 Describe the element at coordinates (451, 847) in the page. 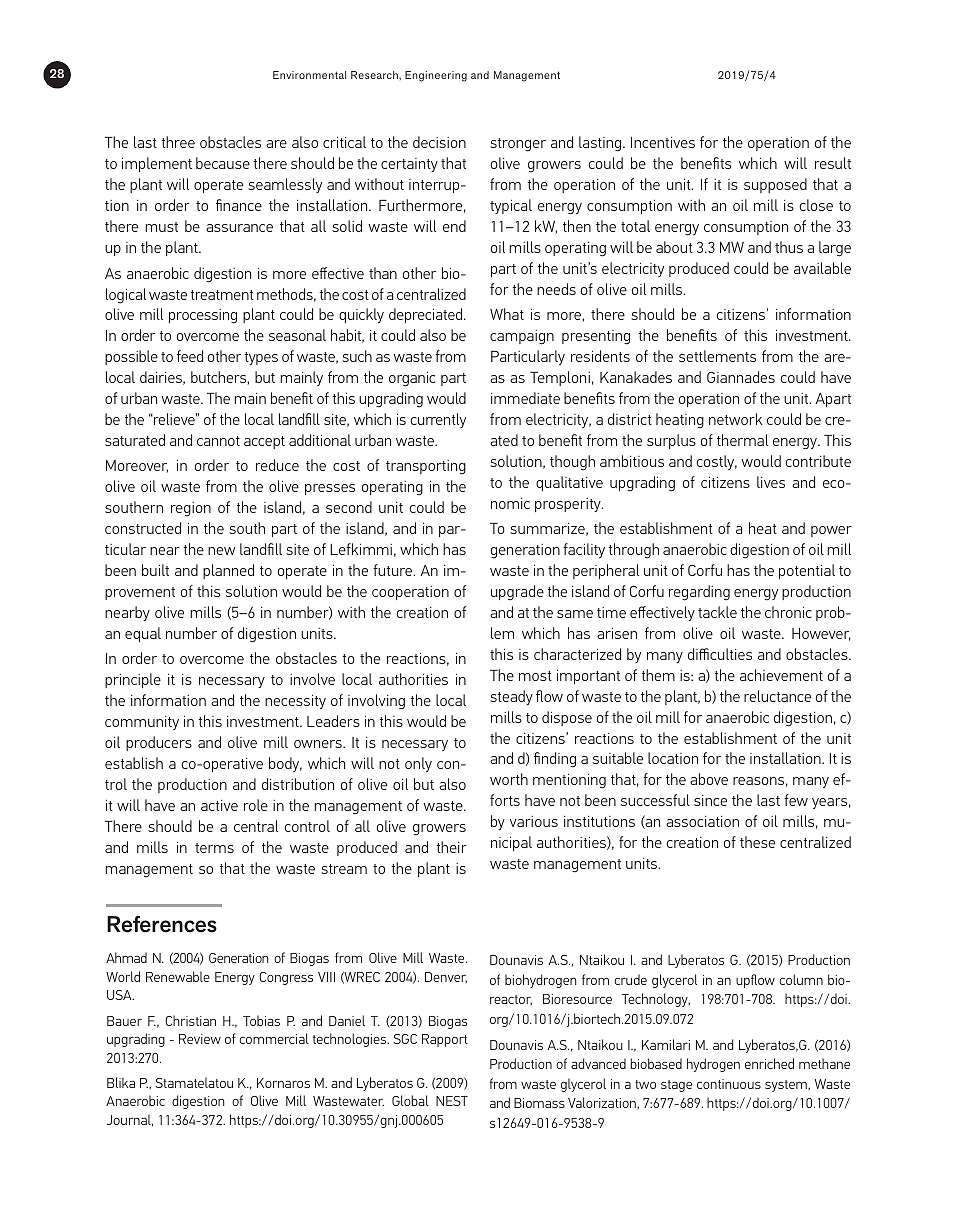

I see `their` at that location.
